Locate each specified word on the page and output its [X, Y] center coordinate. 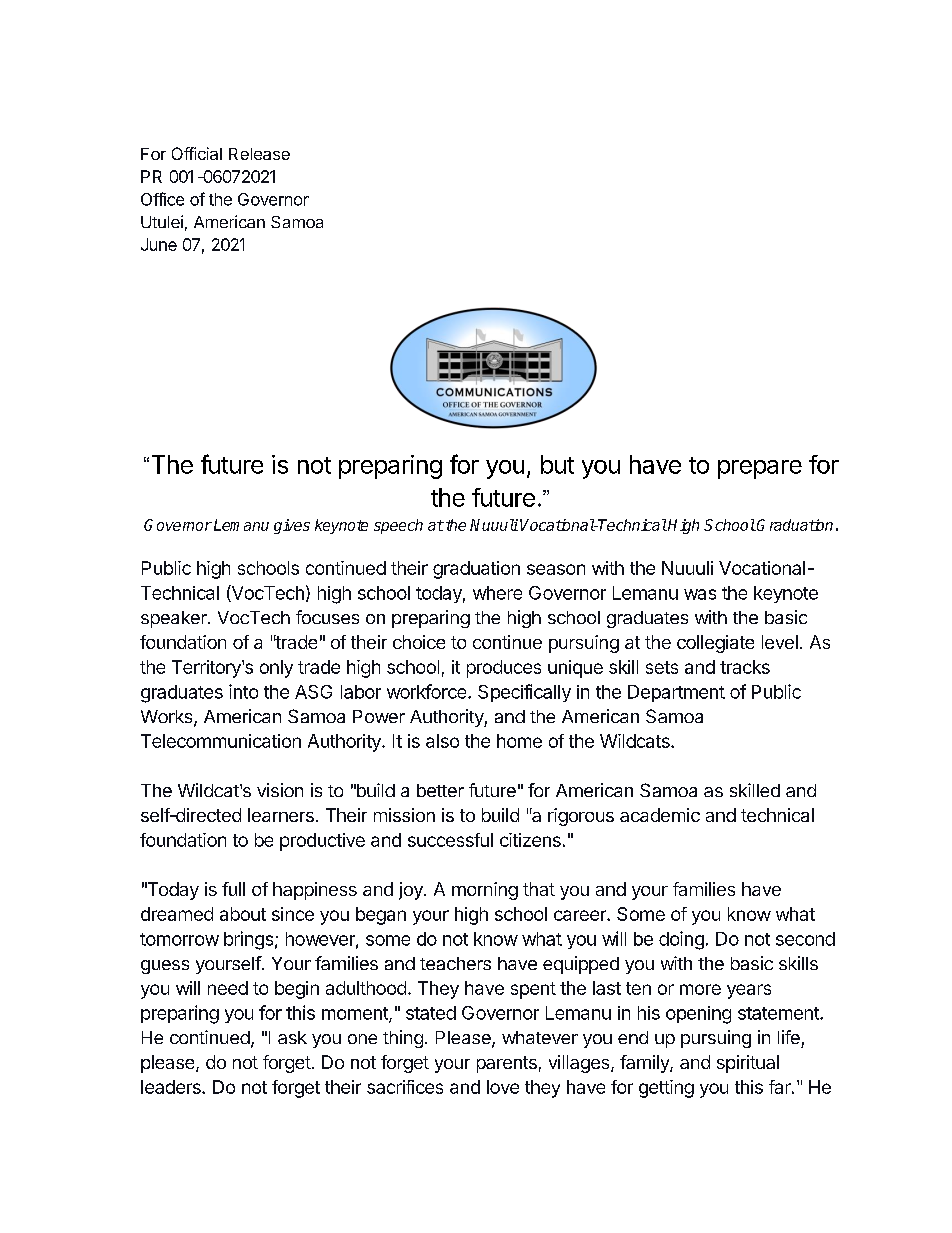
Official [197, 153]
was [700, 594]
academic [660, 815]
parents [507, 1064]
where [497, 593]
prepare [760, 469]
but [557, 464]
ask [292, 1037]
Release [259, 154]
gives [292, 526]
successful [450, 840]
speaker [175, 619]
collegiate [715, 644]
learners [281, 815]
